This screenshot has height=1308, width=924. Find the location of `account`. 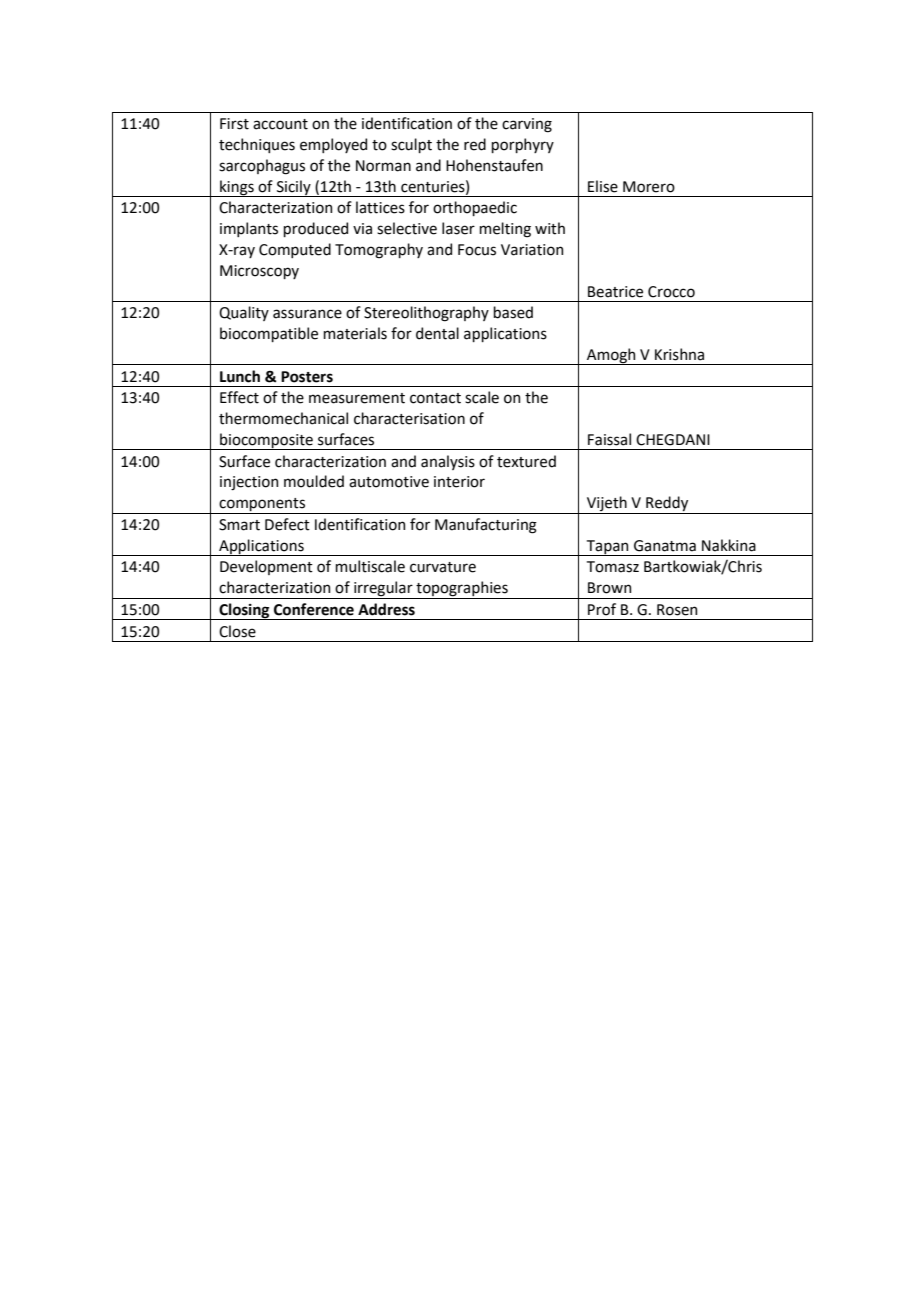

account is located at coordinates (280, 124).
